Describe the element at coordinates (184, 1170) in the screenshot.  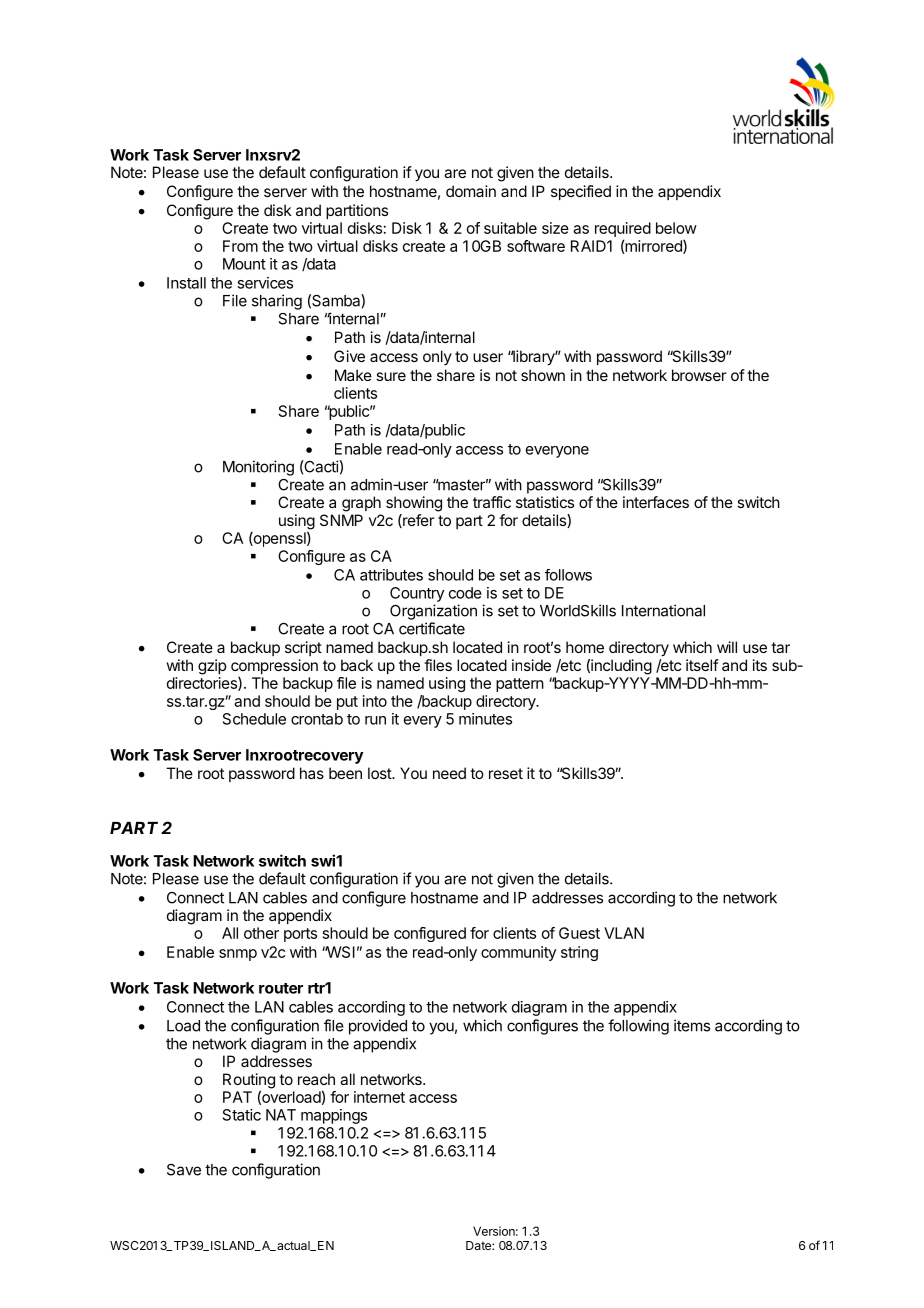
I see `Save` at that location.
